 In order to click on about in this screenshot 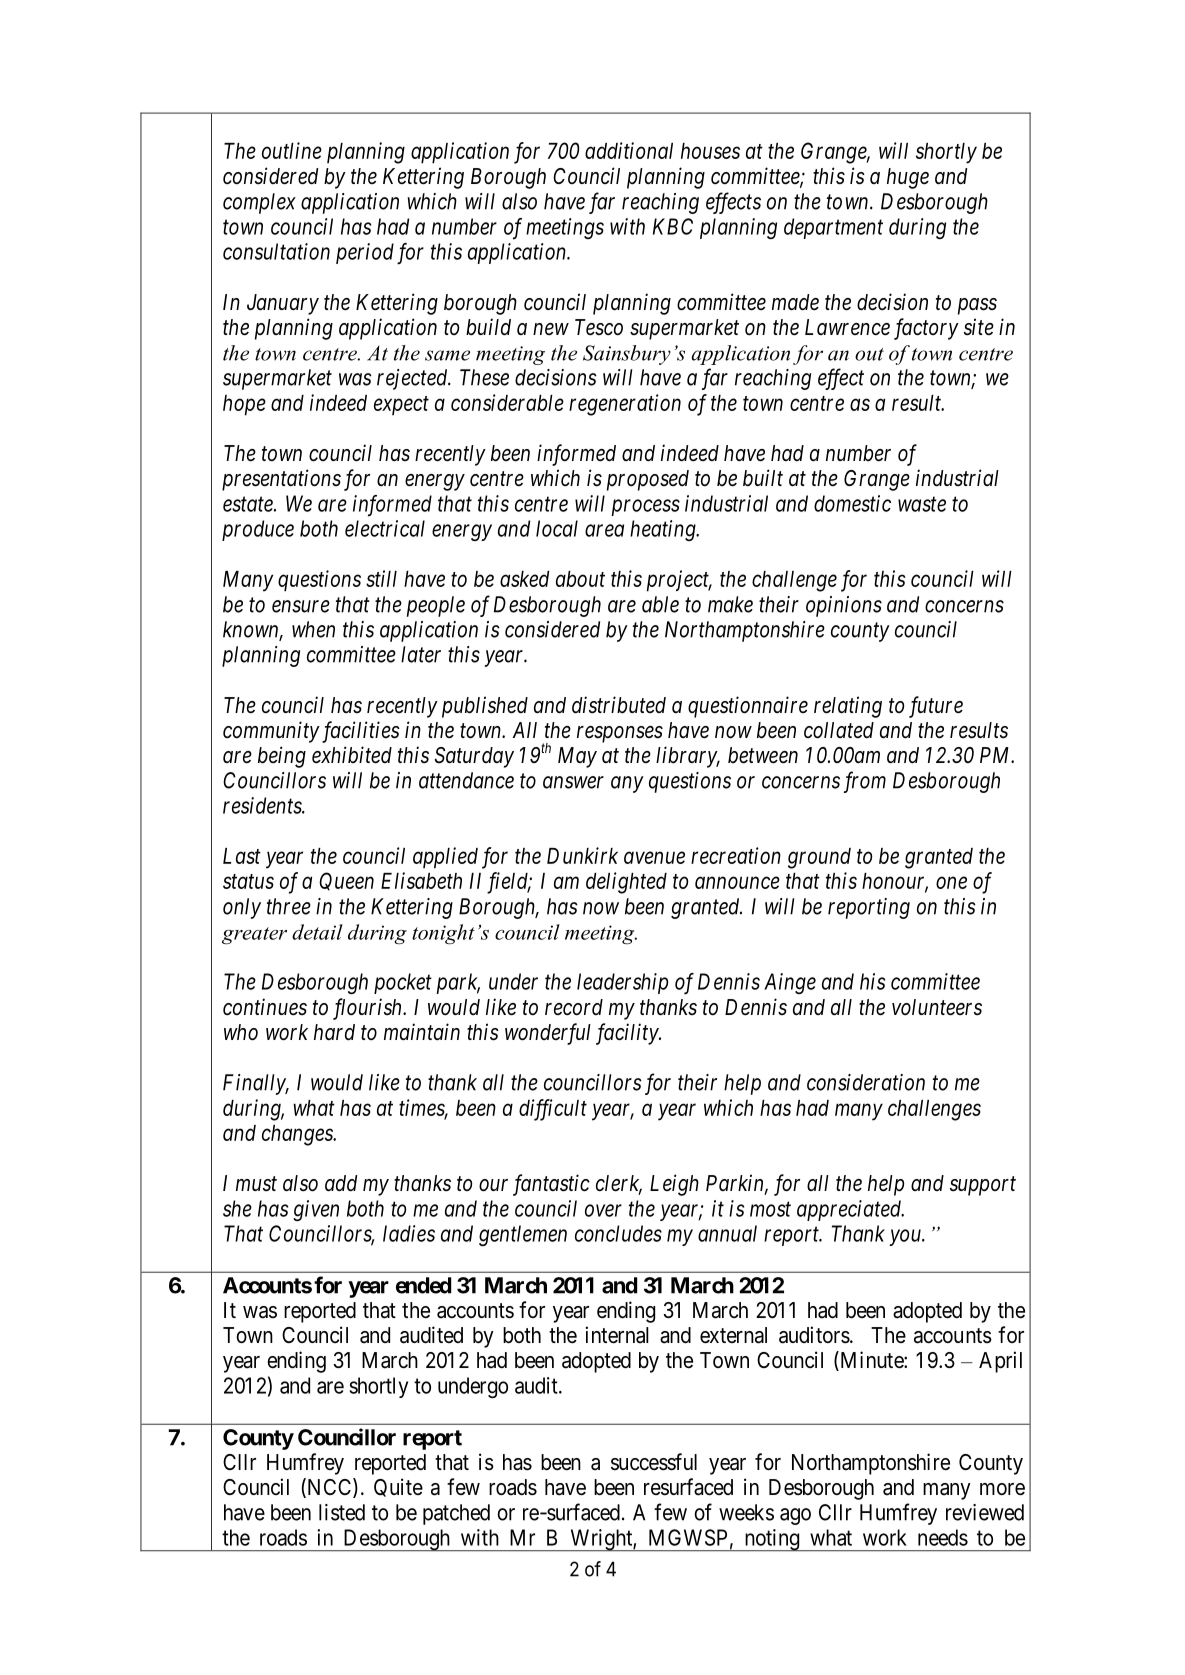, I will do `click(580, 579)`.
